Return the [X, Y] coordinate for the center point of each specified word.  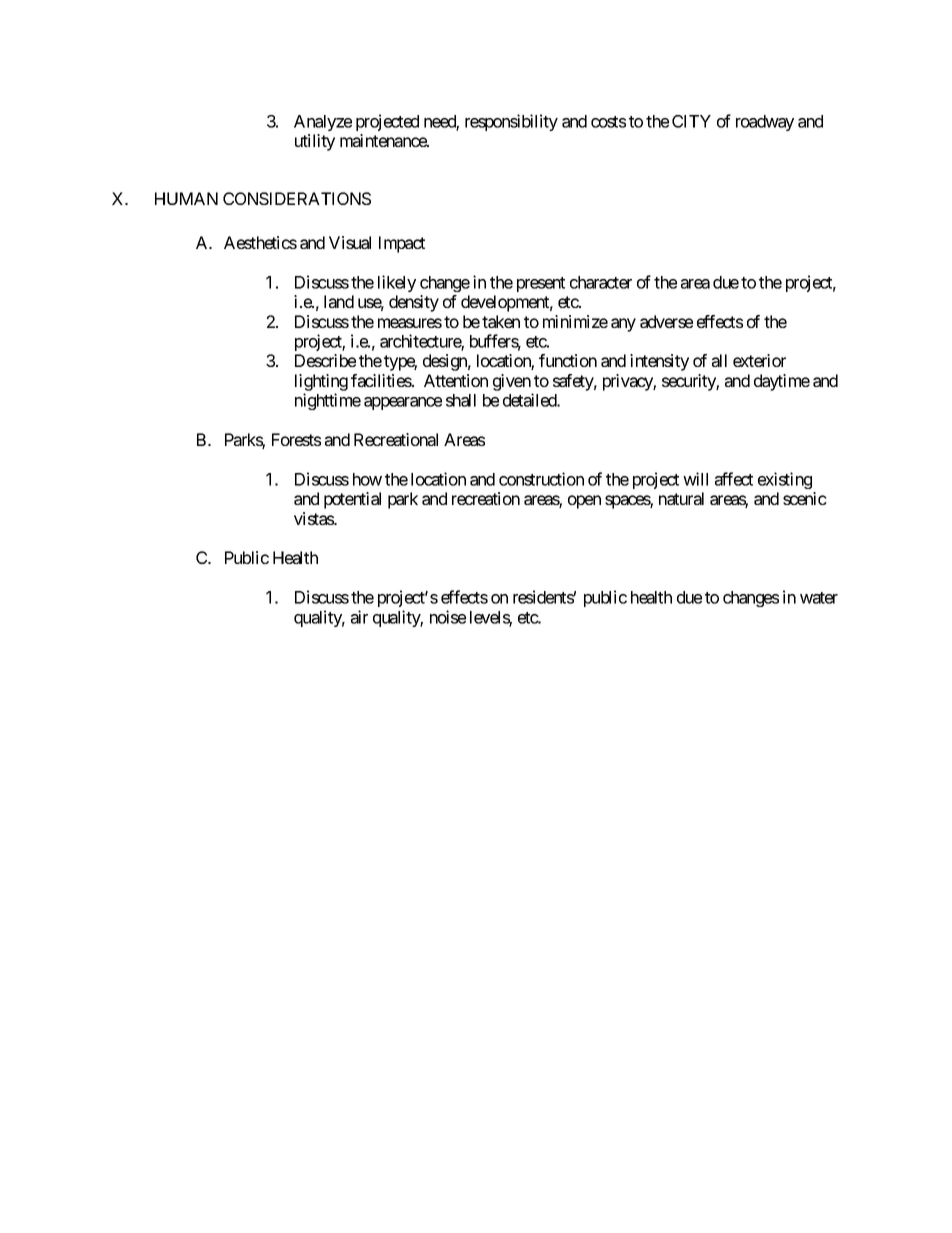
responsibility [511, 122]
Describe [325, 360]
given [512, 382]
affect [734, 479]
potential [352, 500]
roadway [765, 123]
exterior [759, 360]
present [541, 284]
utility [315, 142]
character [601, 282]
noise [448, 617]
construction [541, 479]
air [359, 617]
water [819, 598]
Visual [350, 242]
